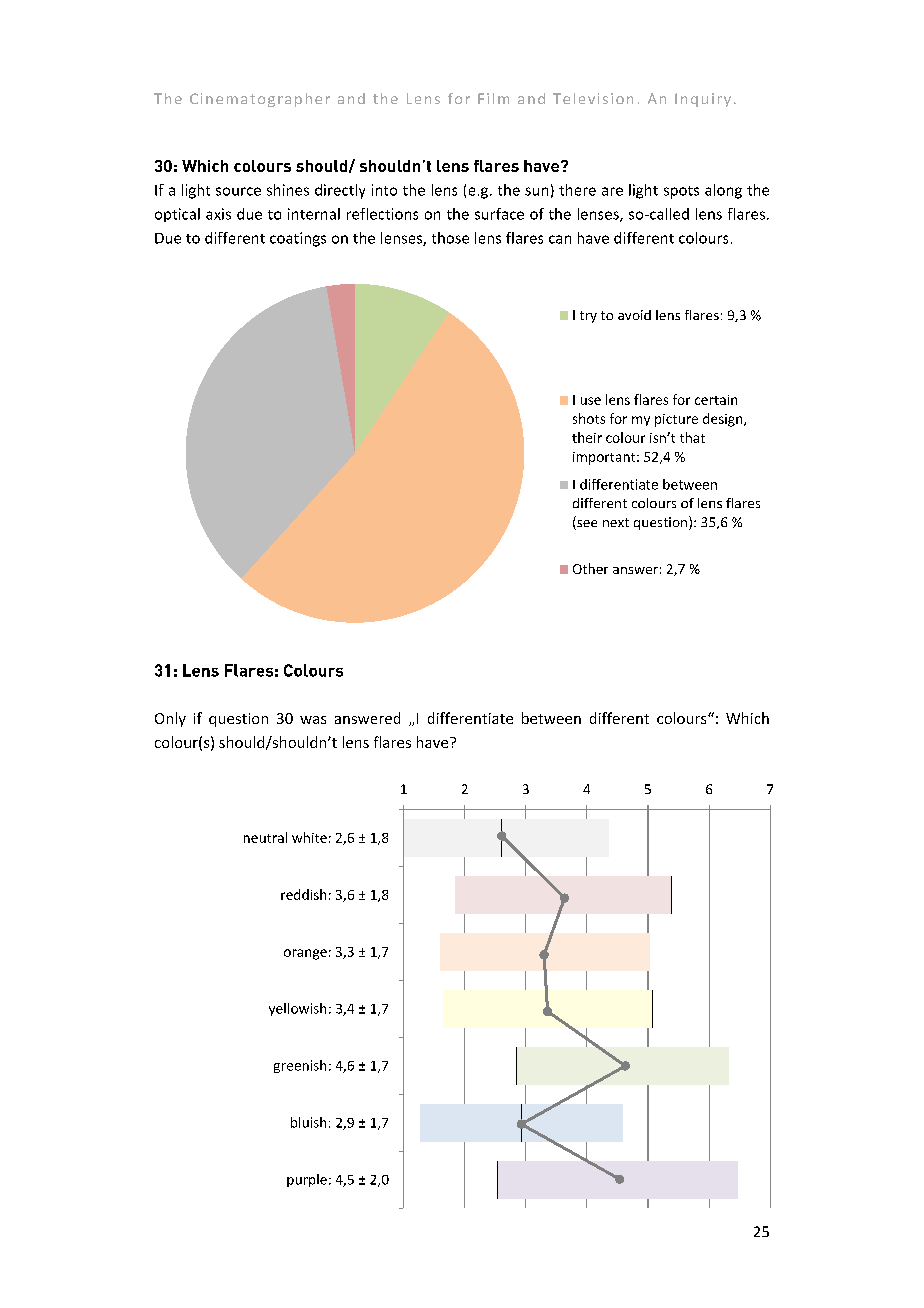  What do you see at coordinates (493, 98) in the image?
I see `Film` at bounding box center [493, 98].
